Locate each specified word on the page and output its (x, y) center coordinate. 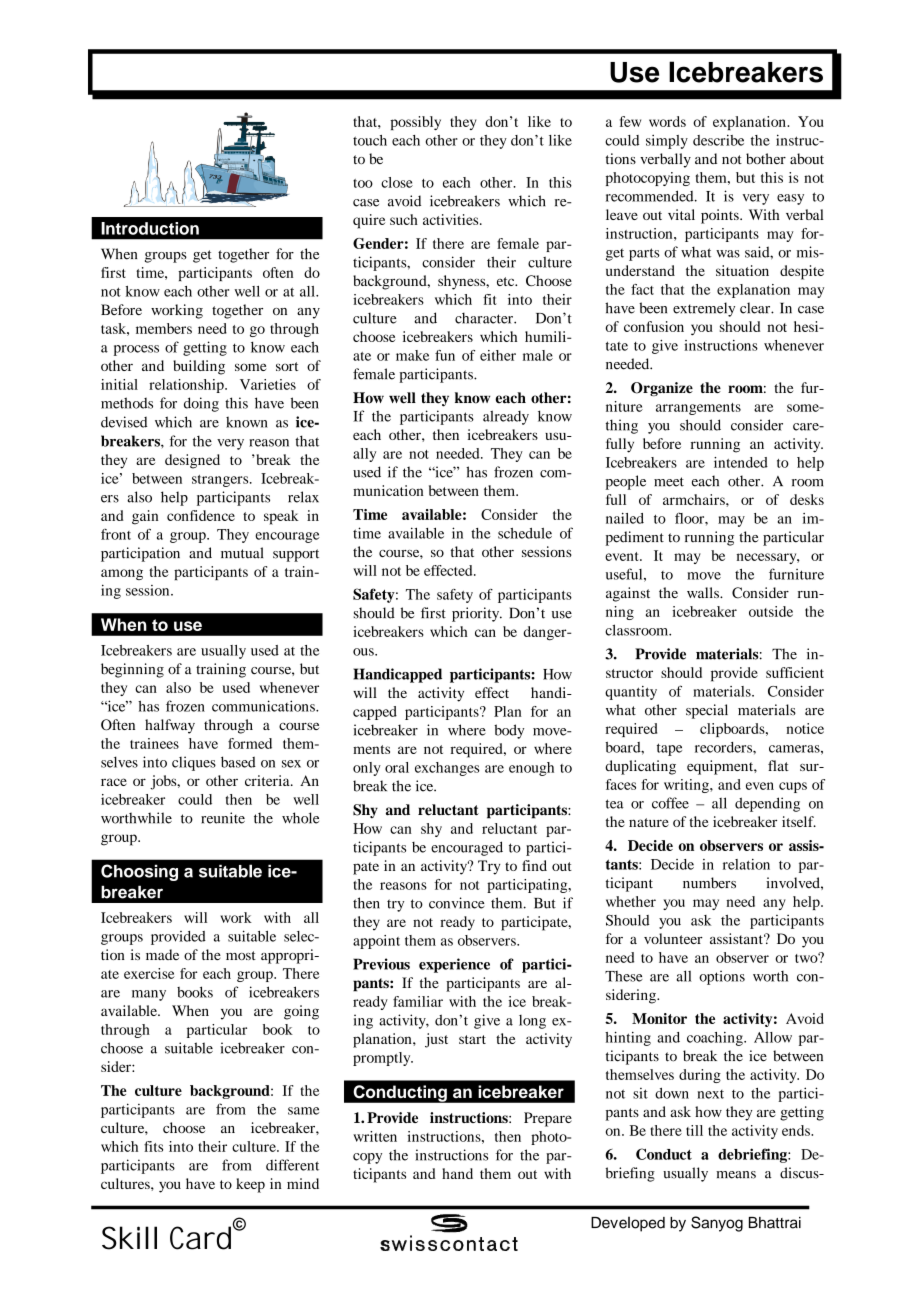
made (162, 954)
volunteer (673, 938)
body (509, 731)
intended (741, 462)
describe (718, 140)
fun (445, 355)
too (363, 183)
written (375, 1136)
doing (201, 404)
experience (454, 965)
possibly (415, 123)
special (707, 711)
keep (250, 1185)
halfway (170, 726)
